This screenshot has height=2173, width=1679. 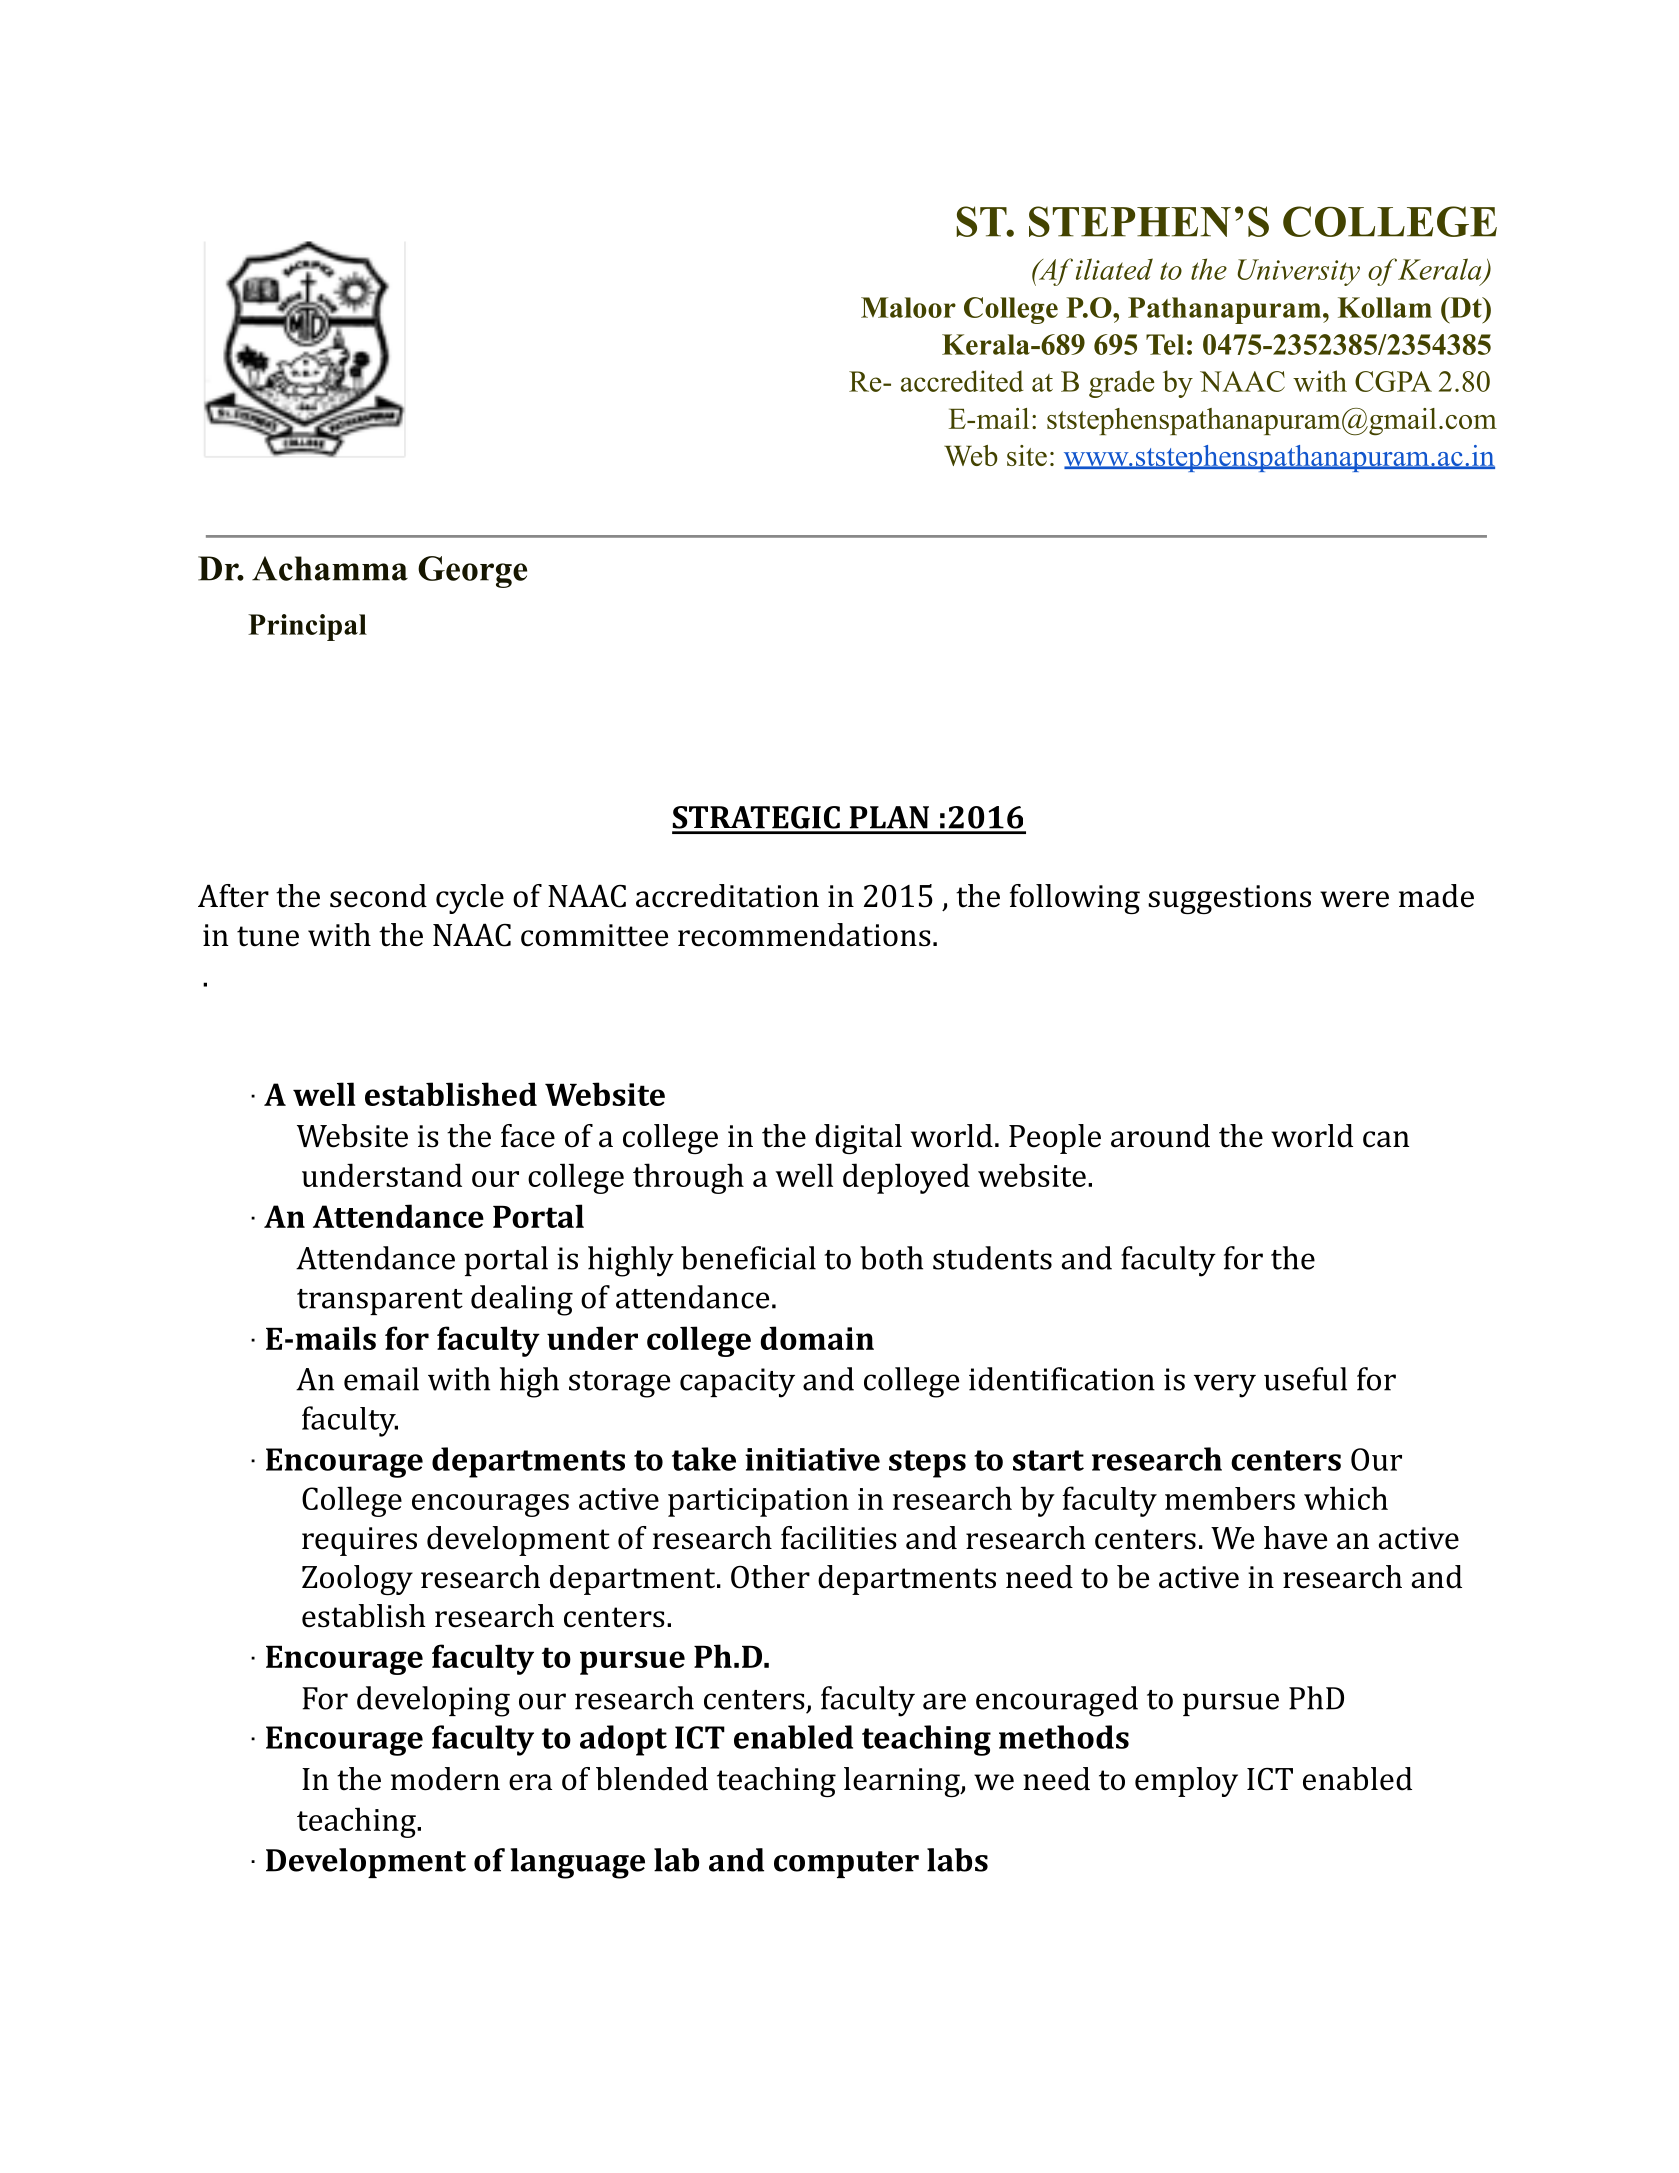 What do you see at coordinates (445, 1779) in the screenshot?
I see `modern` at bounding box center [445, 1779].
